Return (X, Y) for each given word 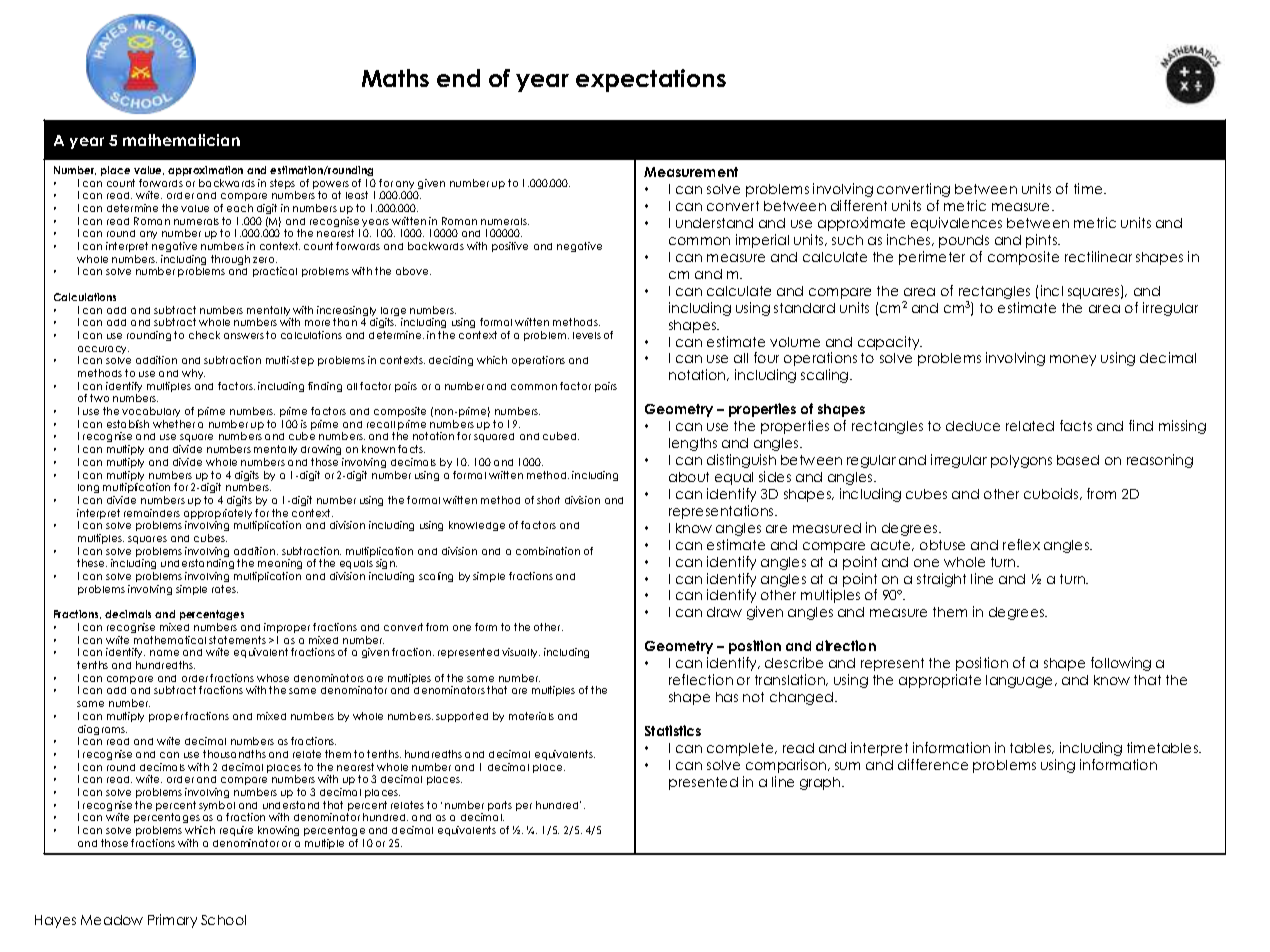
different (859, 205)
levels (587, 335)
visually (521, 653)
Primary (172, 921)
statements (237, 640)
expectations (651, 80)
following (1121, 664)
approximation (205, 171)
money (1073, 360)
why (193, 374)
